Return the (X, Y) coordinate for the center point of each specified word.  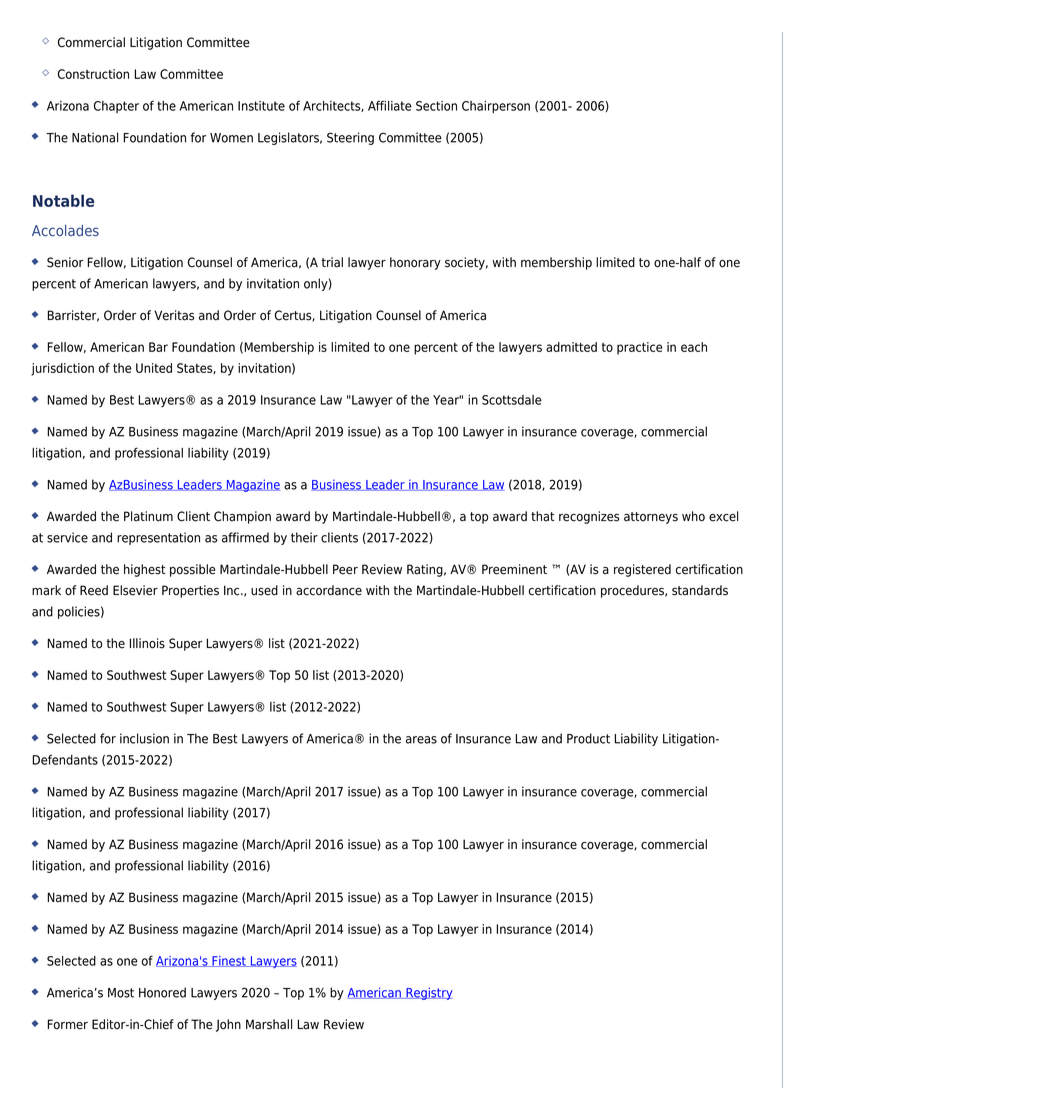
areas (421, 740)
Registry (428, 993)
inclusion (144, 738)
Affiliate (390, 105)
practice (640, 348)
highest (144, 570)
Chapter (116, 107)
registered (642, 570)
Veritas (174, 315)
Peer (345, 569)
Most (121, 993)
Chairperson (496, 107)
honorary (415, 263)
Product (588, 738)
